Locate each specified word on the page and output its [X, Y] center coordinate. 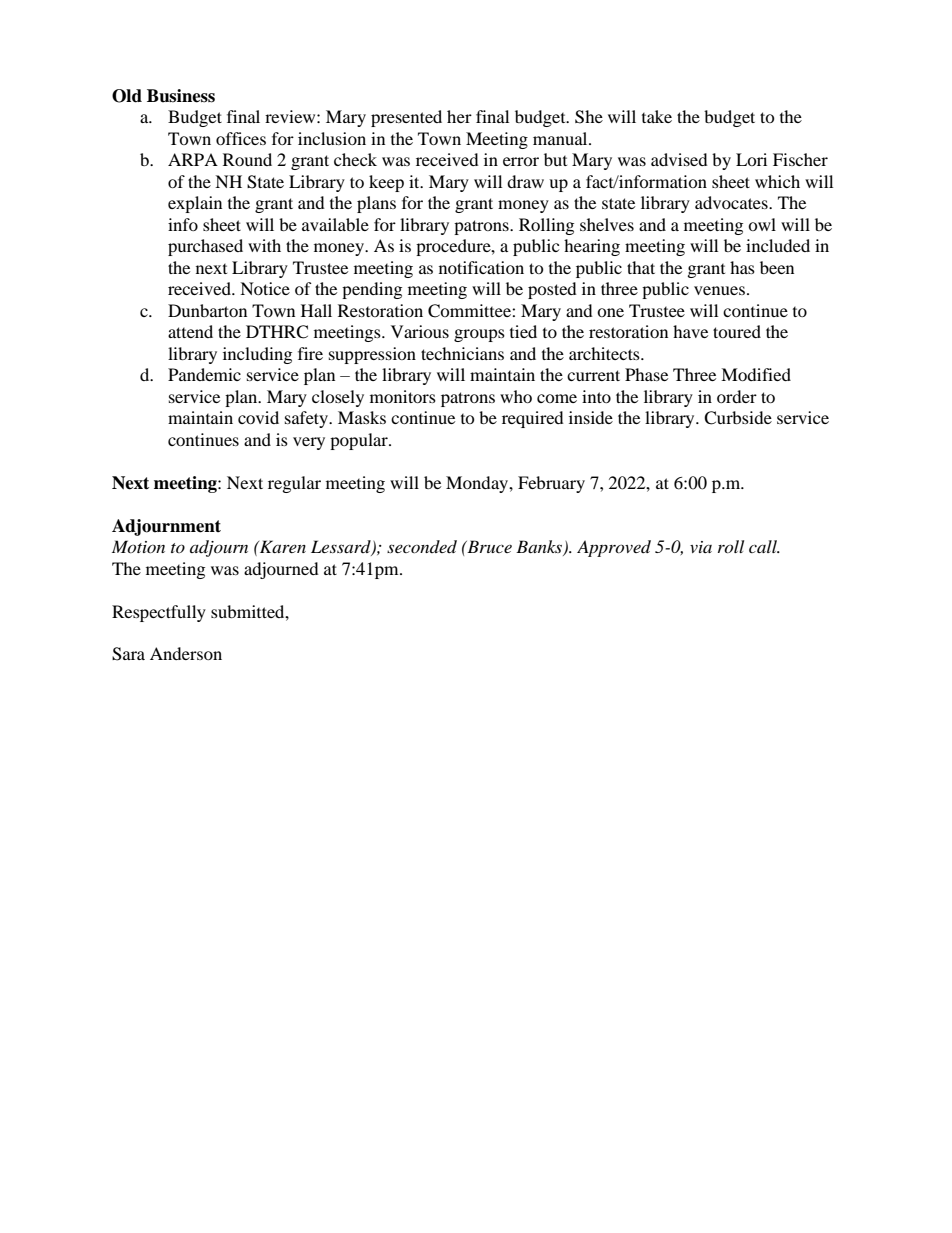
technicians [462, 353]
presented [406, 118]
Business [181, 96]
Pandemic [204, 374]
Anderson [186, 653]
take [657, 116]
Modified [756, 374]
